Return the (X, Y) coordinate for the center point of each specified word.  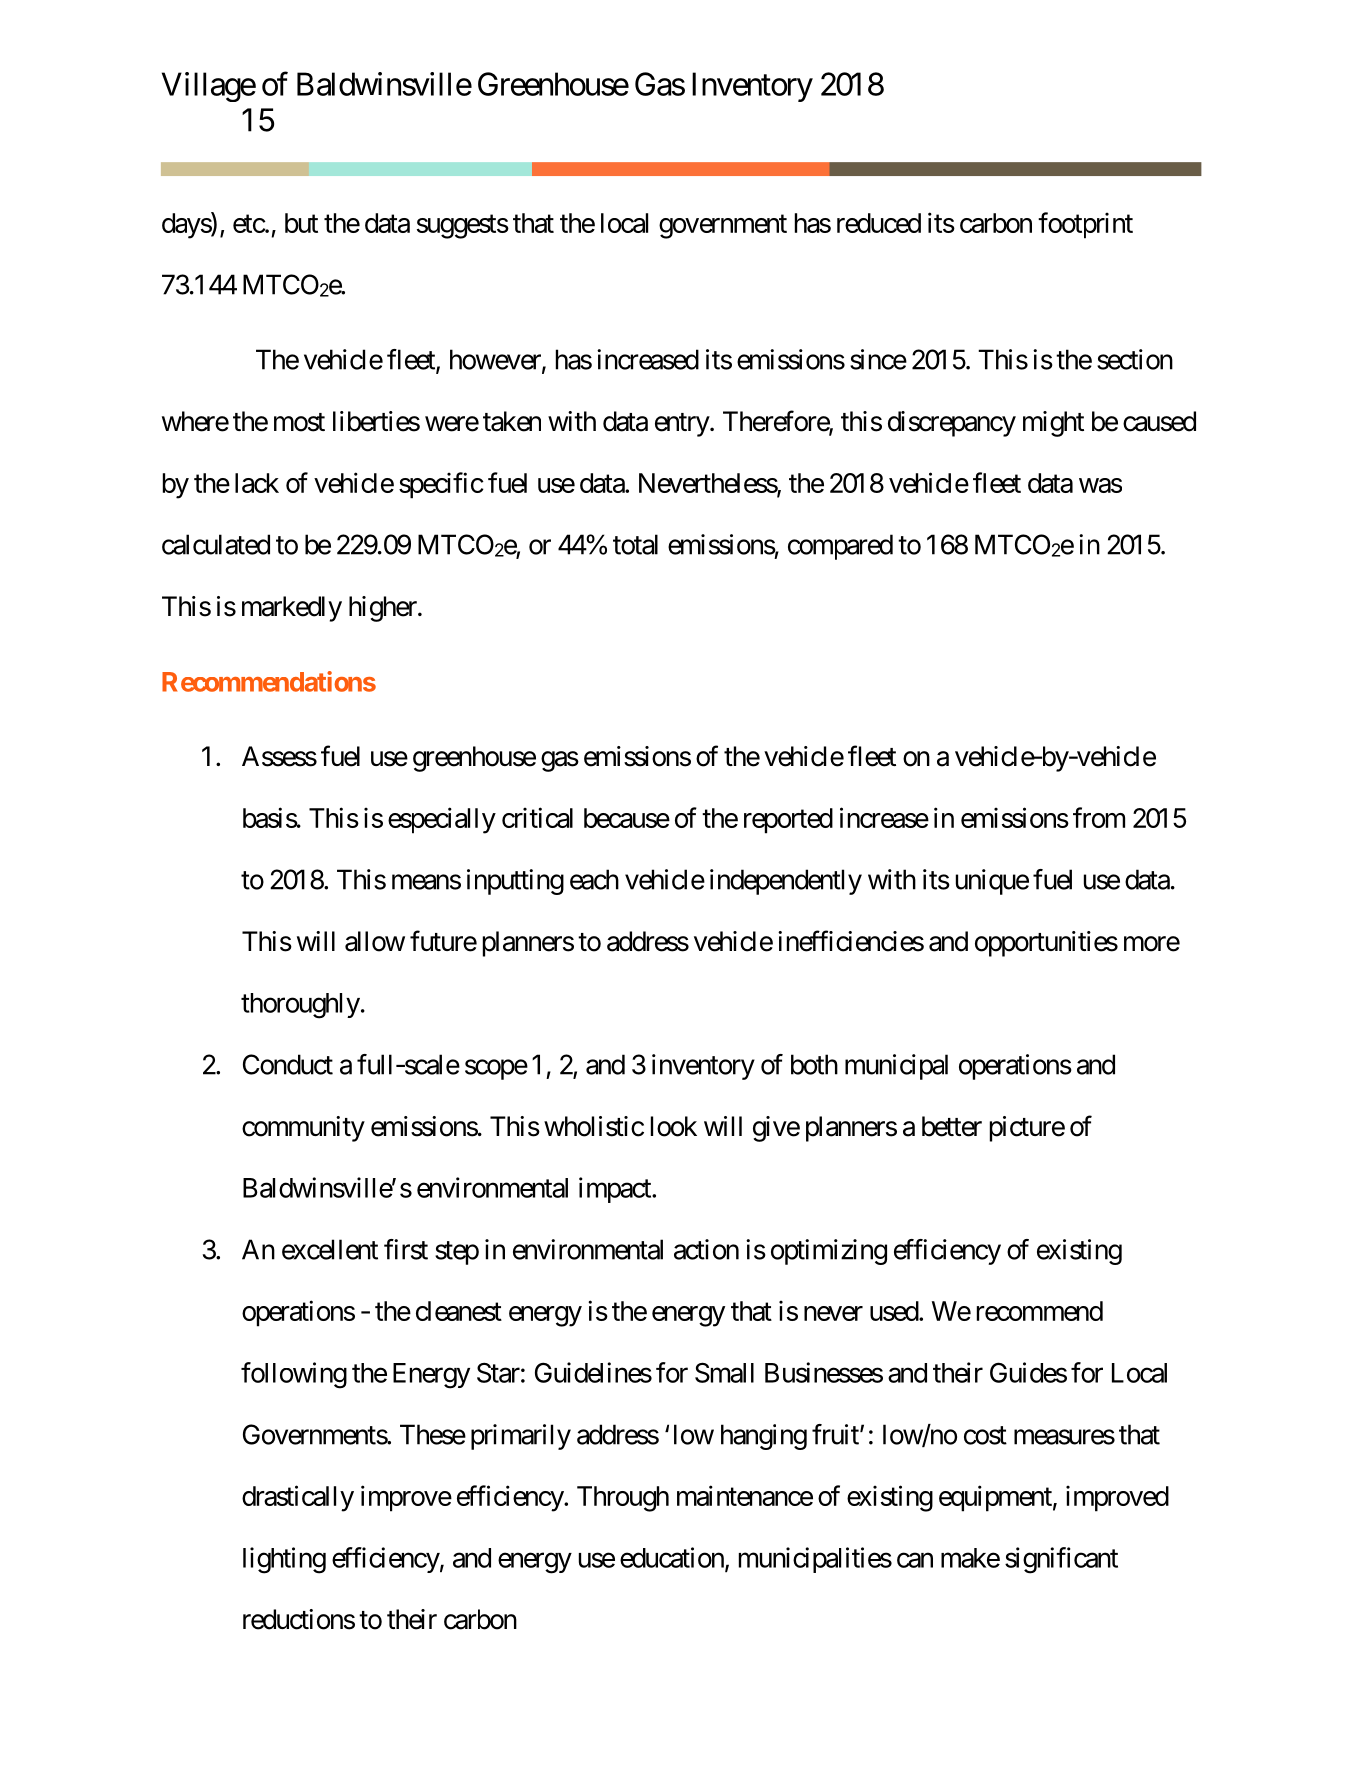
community (303, 1129)
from (1099, 817)
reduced (879, 223)
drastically (298, 1498)
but (301, 223)
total (635, 544)
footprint (1085, 225)
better (952, 1126)
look (674, 1126)
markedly (292, 609)
